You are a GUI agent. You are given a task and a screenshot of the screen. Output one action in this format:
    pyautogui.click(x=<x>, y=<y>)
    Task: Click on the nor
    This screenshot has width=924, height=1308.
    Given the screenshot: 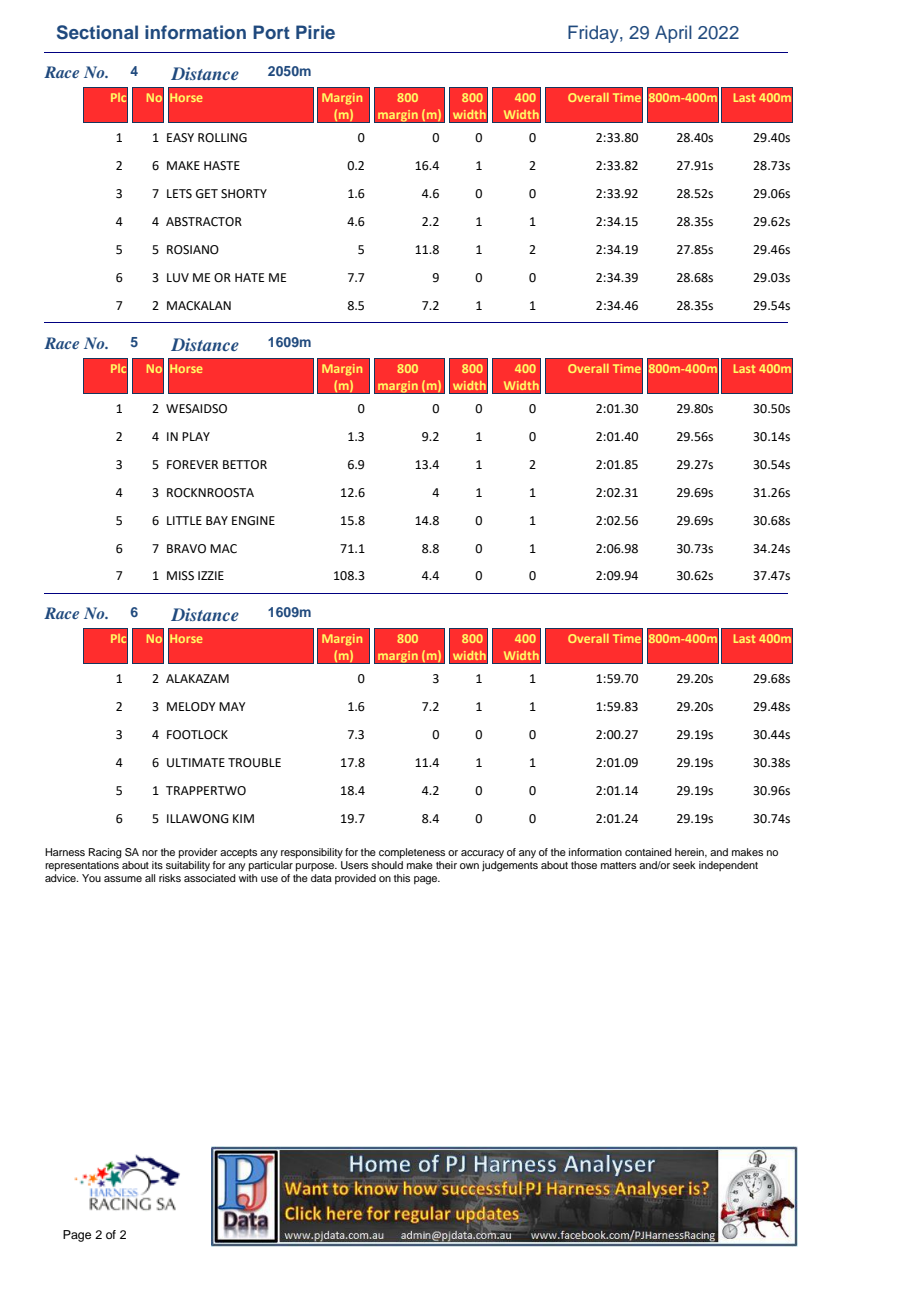 What is the action you would take?
    pyautogui.click(x=150, y=853)
